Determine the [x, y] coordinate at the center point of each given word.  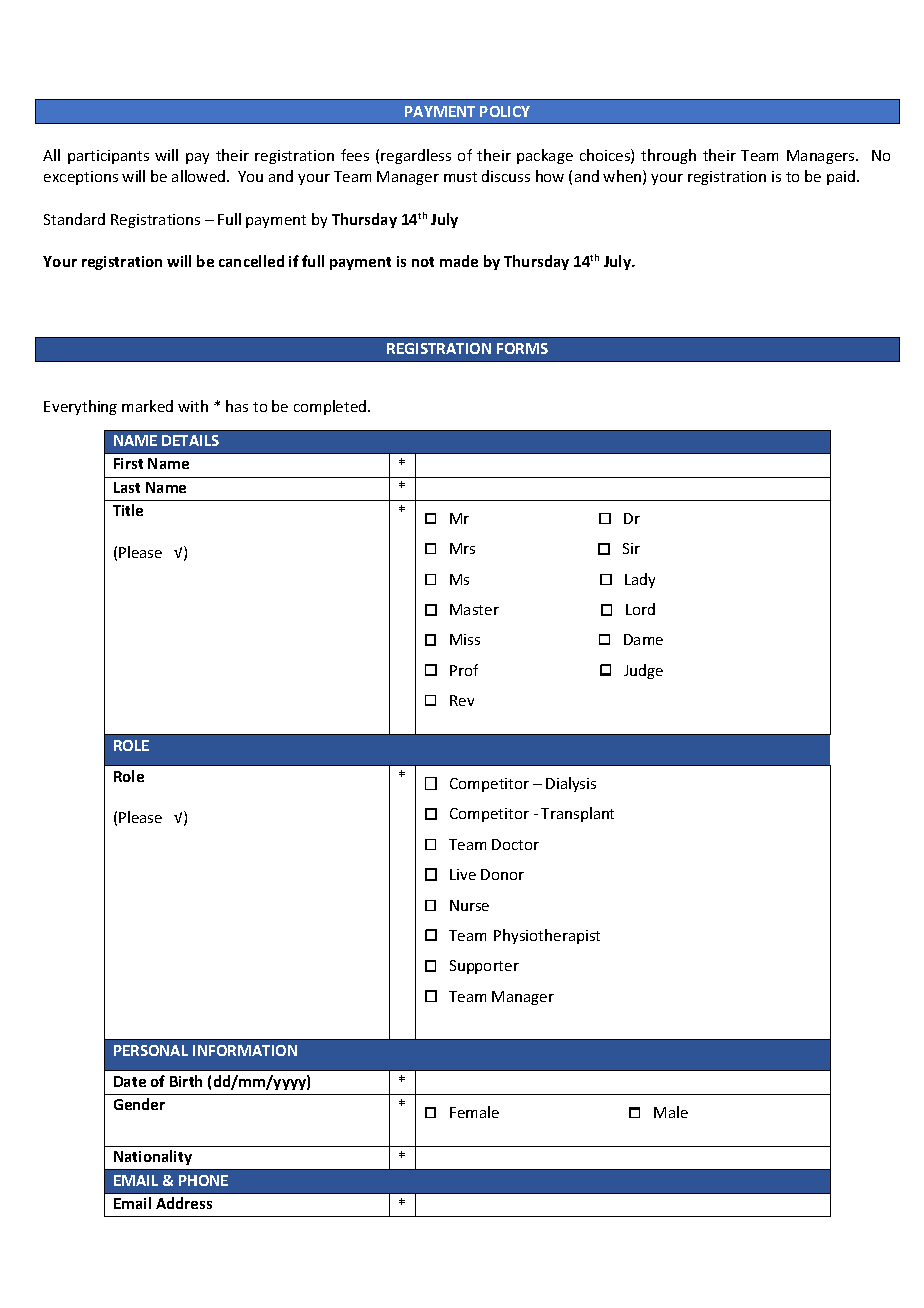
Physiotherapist [547, 936]
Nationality [153, 1157]
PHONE [203, 1180]
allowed [200, 176]
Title [128, 510]
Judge [643, 671]
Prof [464, 670]
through [668, 156]
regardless [416, 156]
